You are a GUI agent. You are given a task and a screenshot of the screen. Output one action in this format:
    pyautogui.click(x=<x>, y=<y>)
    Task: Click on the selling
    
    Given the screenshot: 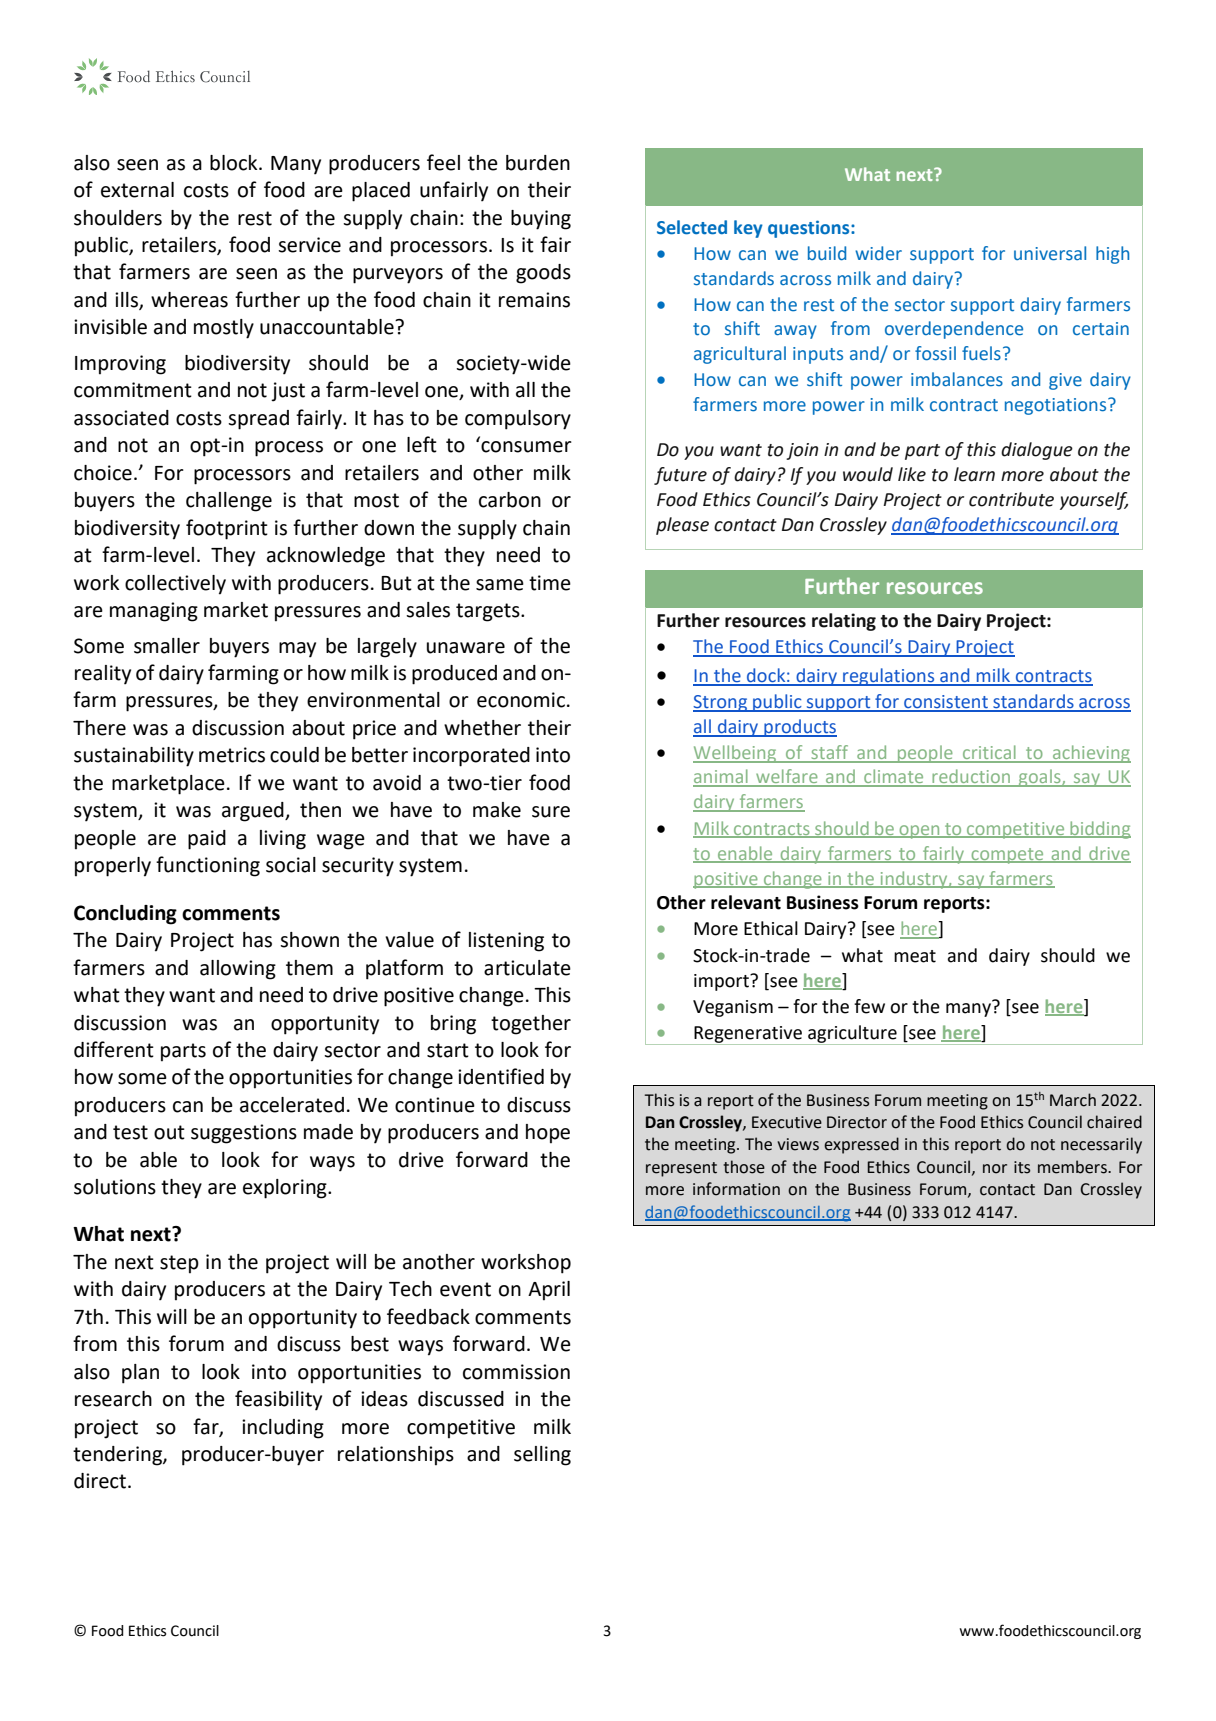 What is the action you would take?
    pyautogui.click(x=542, y=1456)
